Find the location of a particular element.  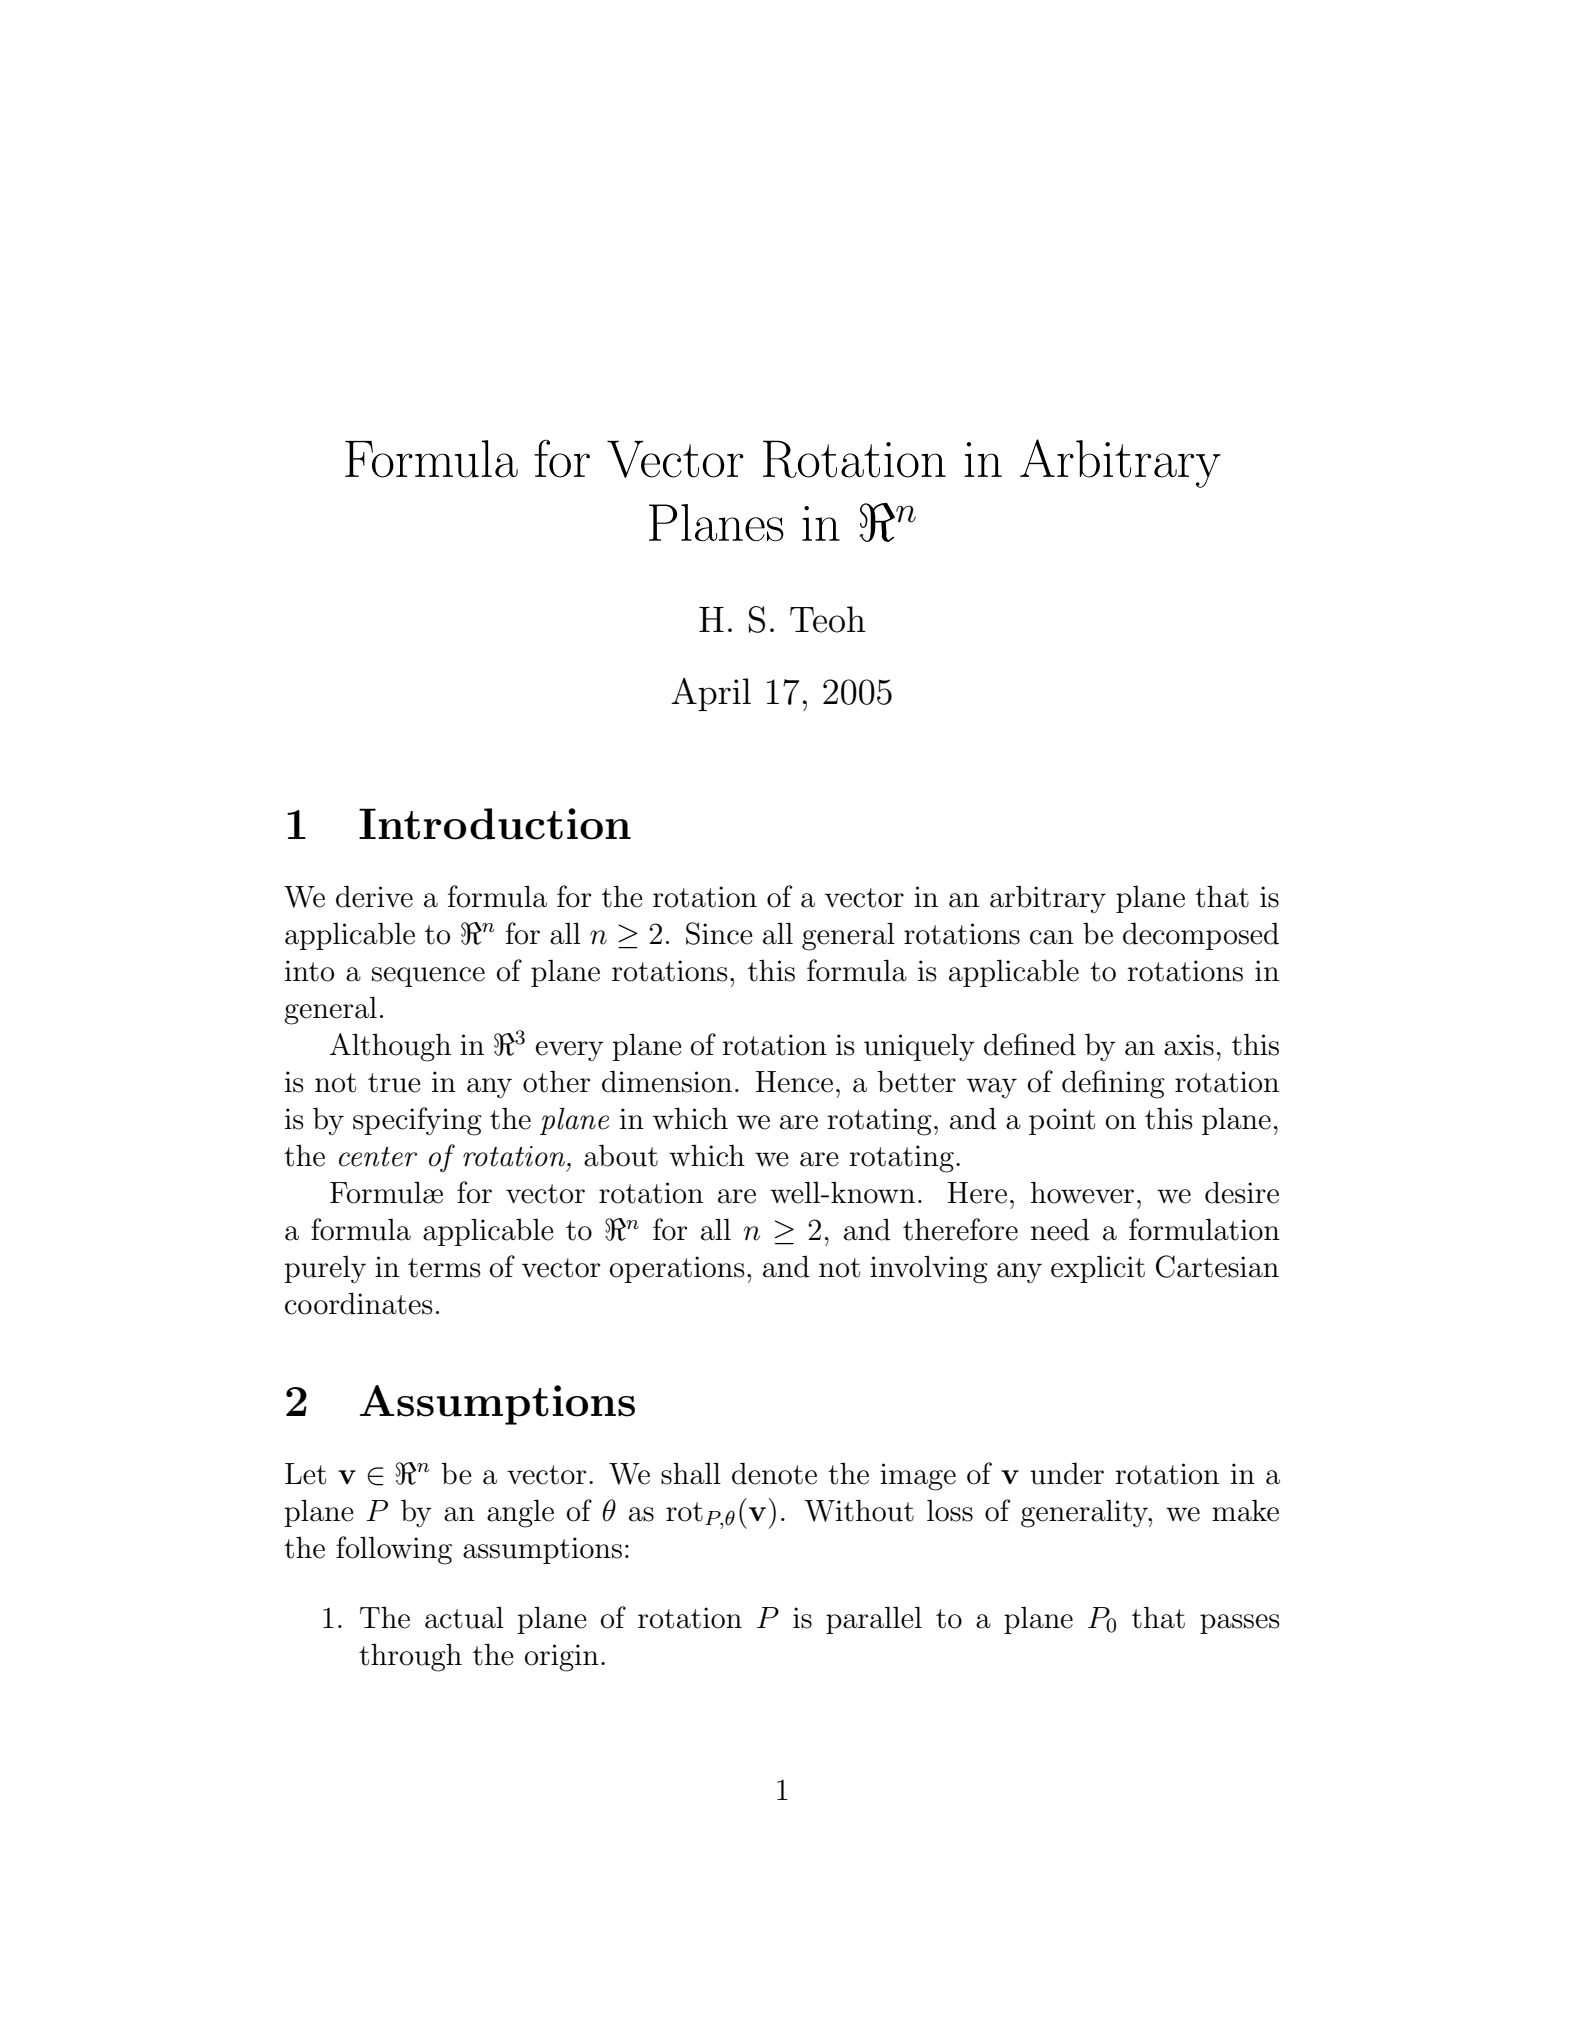

April is located at coordinates (711, 694).
